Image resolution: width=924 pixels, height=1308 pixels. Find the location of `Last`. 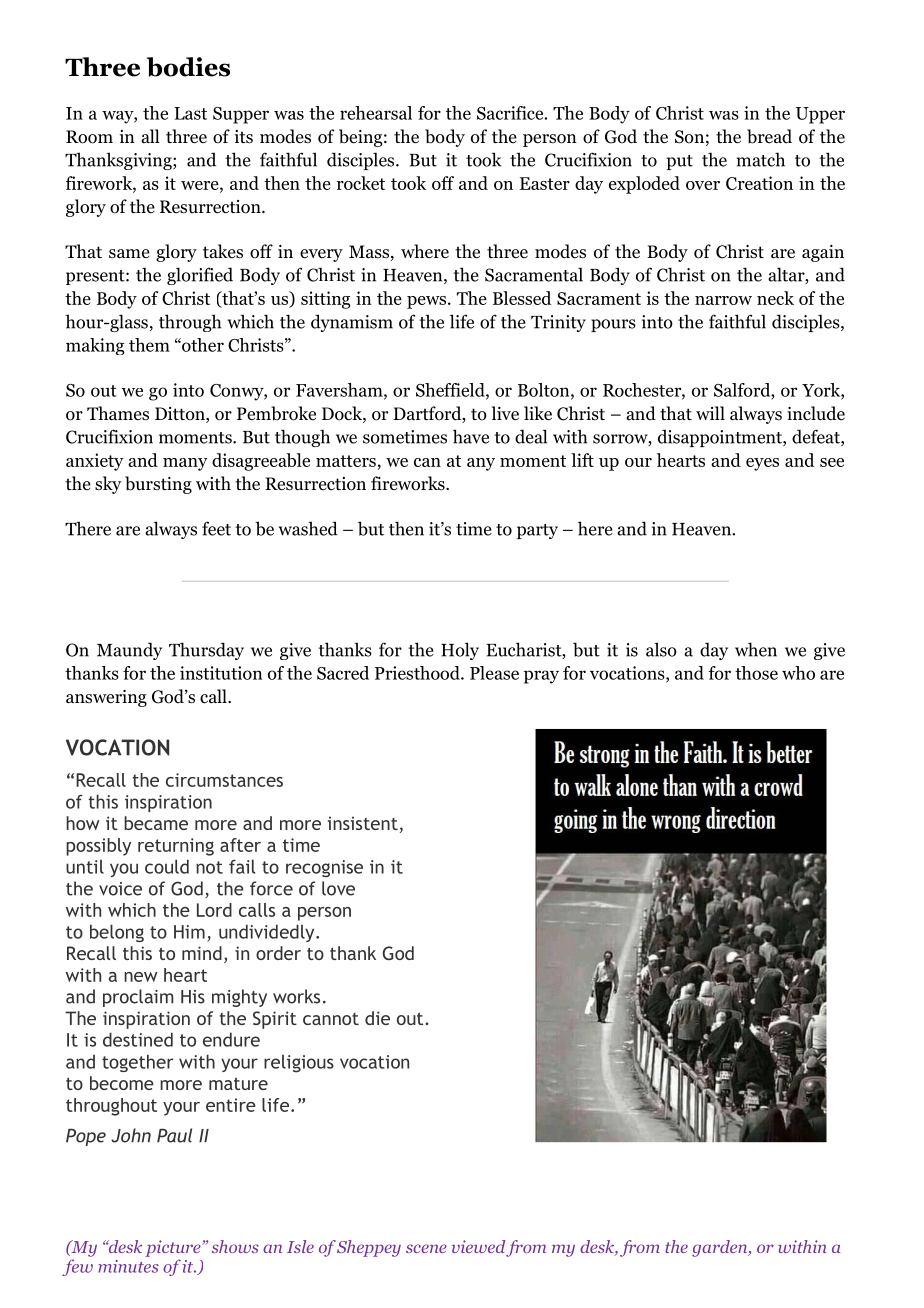

Last is located at coordinates (190, 113).
